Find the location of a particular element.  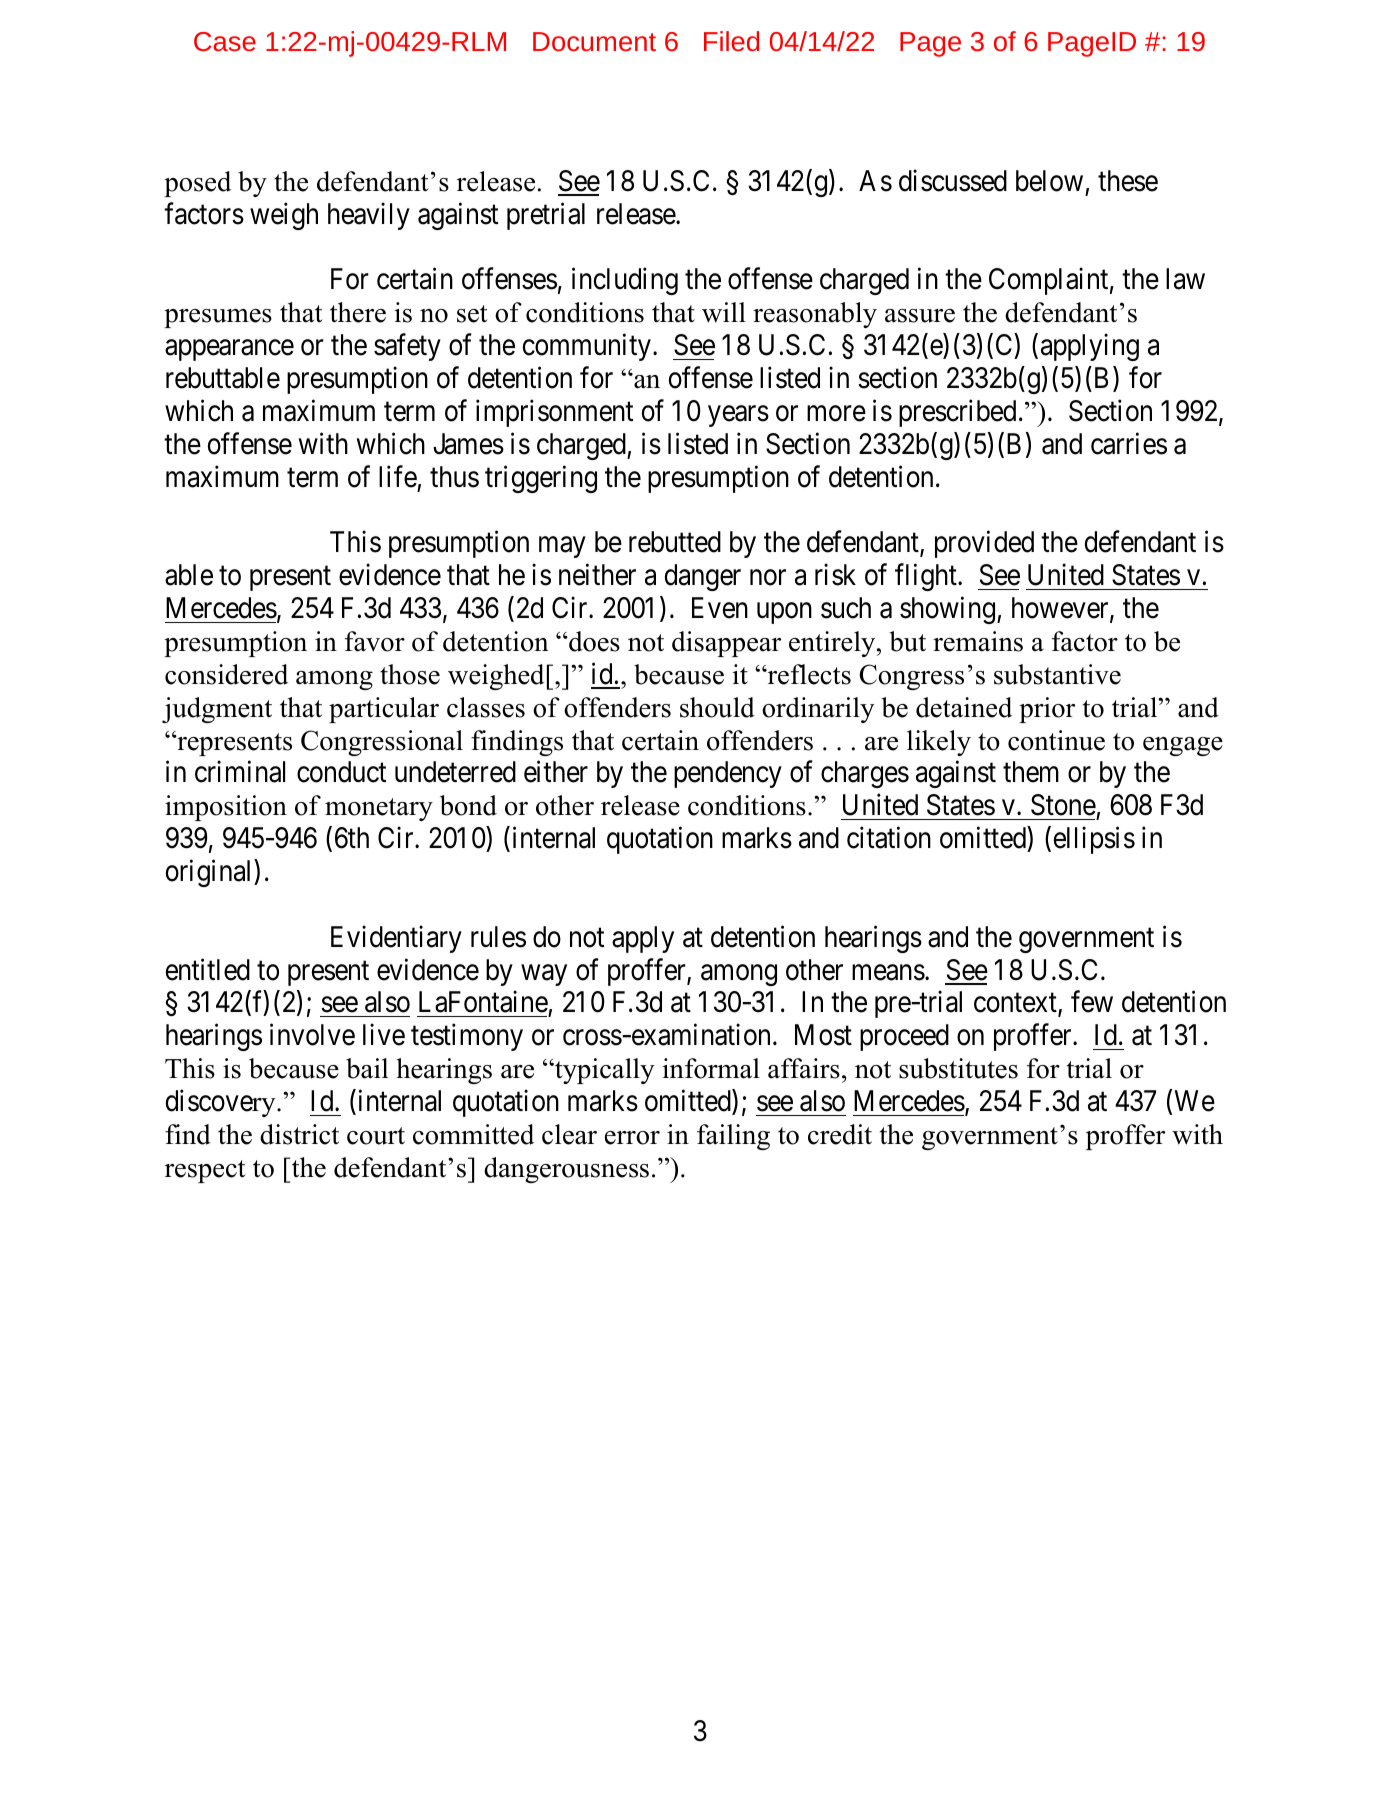

Case is located at coordinates (225, 41).
